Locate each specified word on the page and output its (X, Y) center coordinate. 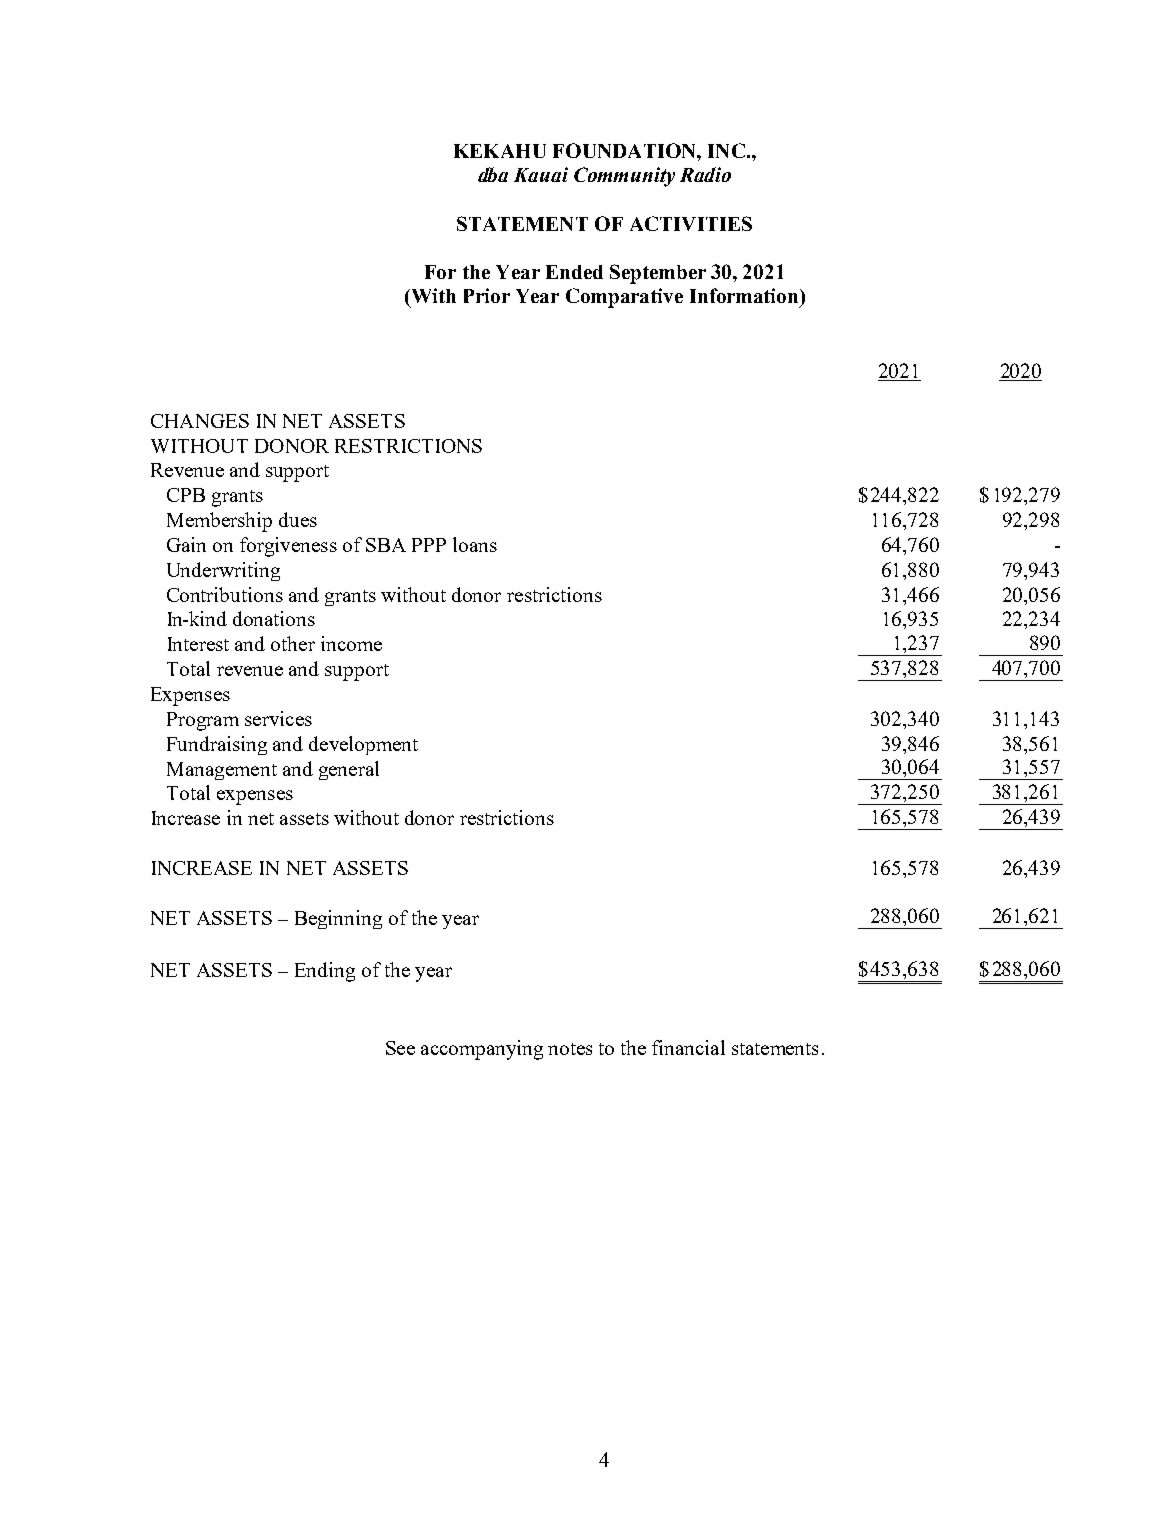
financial (688, 1047)
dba (493, 174)
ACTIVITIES (691, 223)
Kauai (541, 174)
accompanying (482, 1050)
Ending (325, 972)
